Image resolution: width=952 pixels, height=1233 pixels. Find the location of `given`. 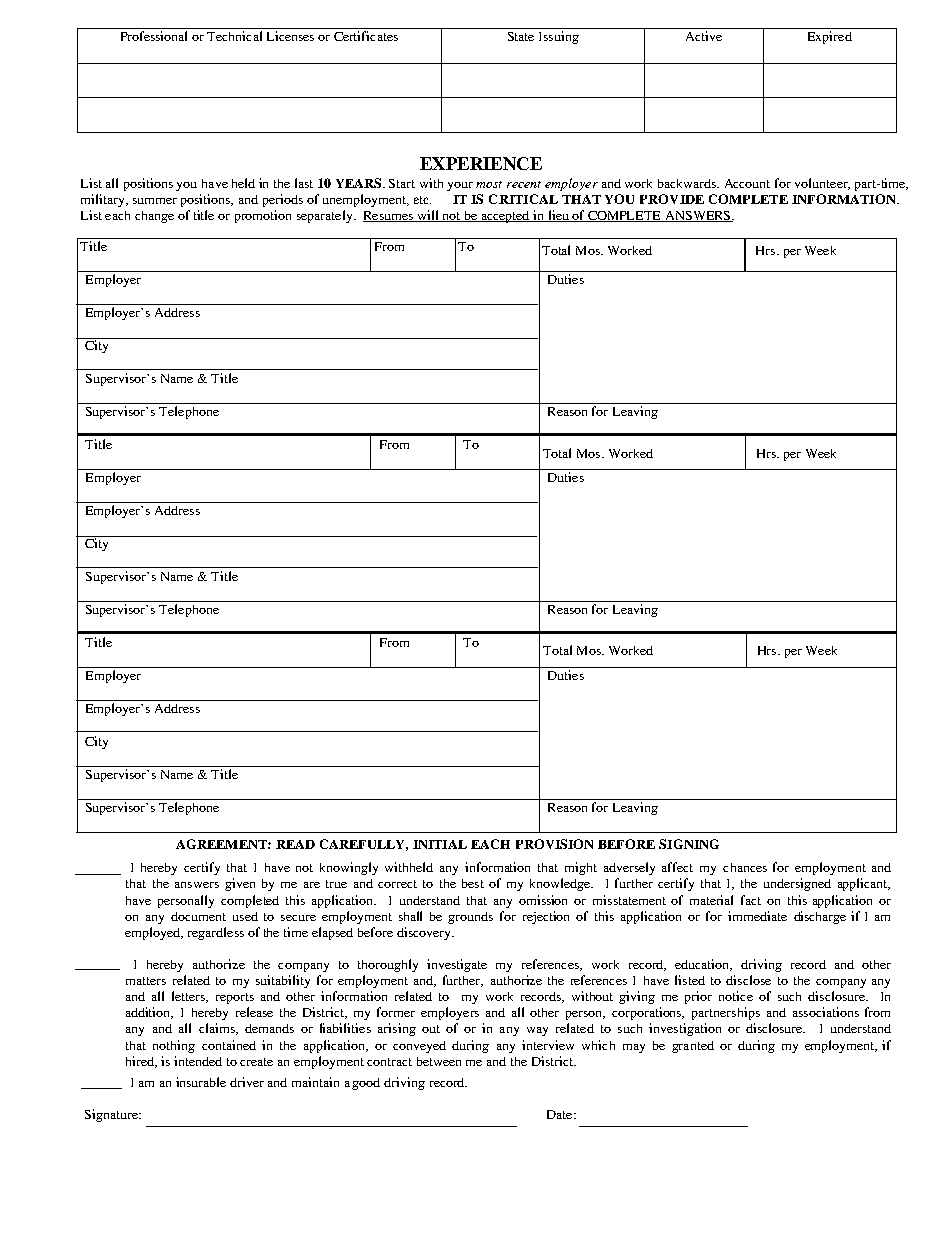

given is located at coordinates (240, 884).
